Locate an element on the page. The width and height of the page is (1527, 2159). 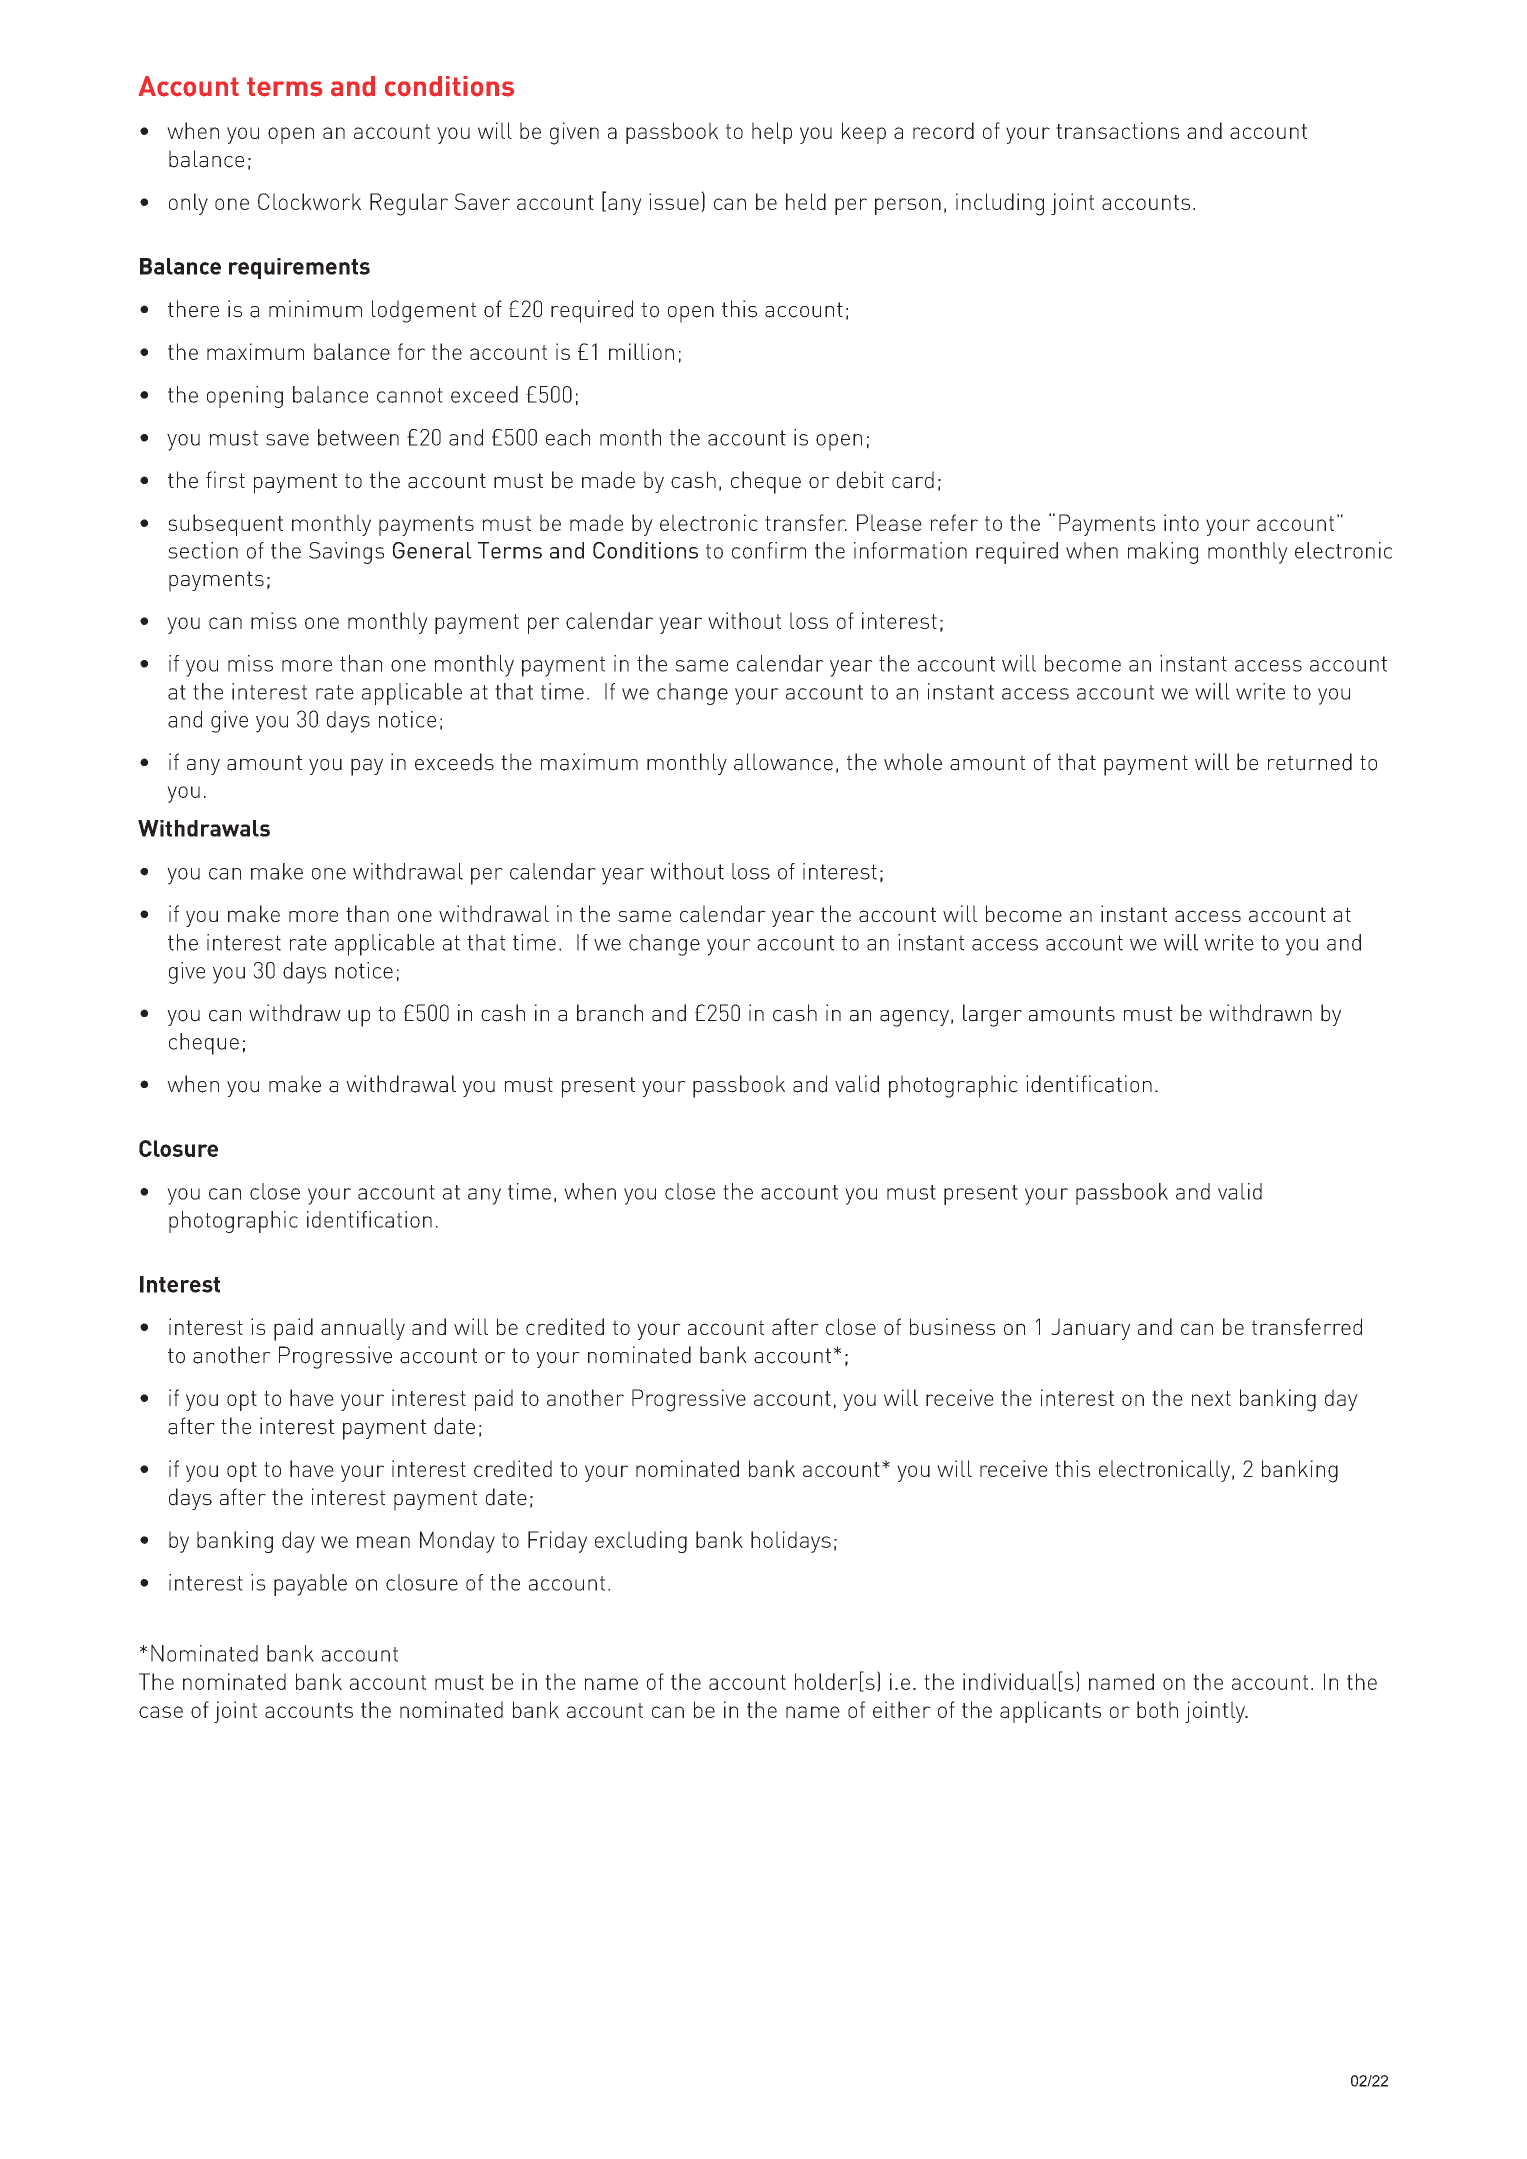
January is located at coordinates (1091, 1329).
